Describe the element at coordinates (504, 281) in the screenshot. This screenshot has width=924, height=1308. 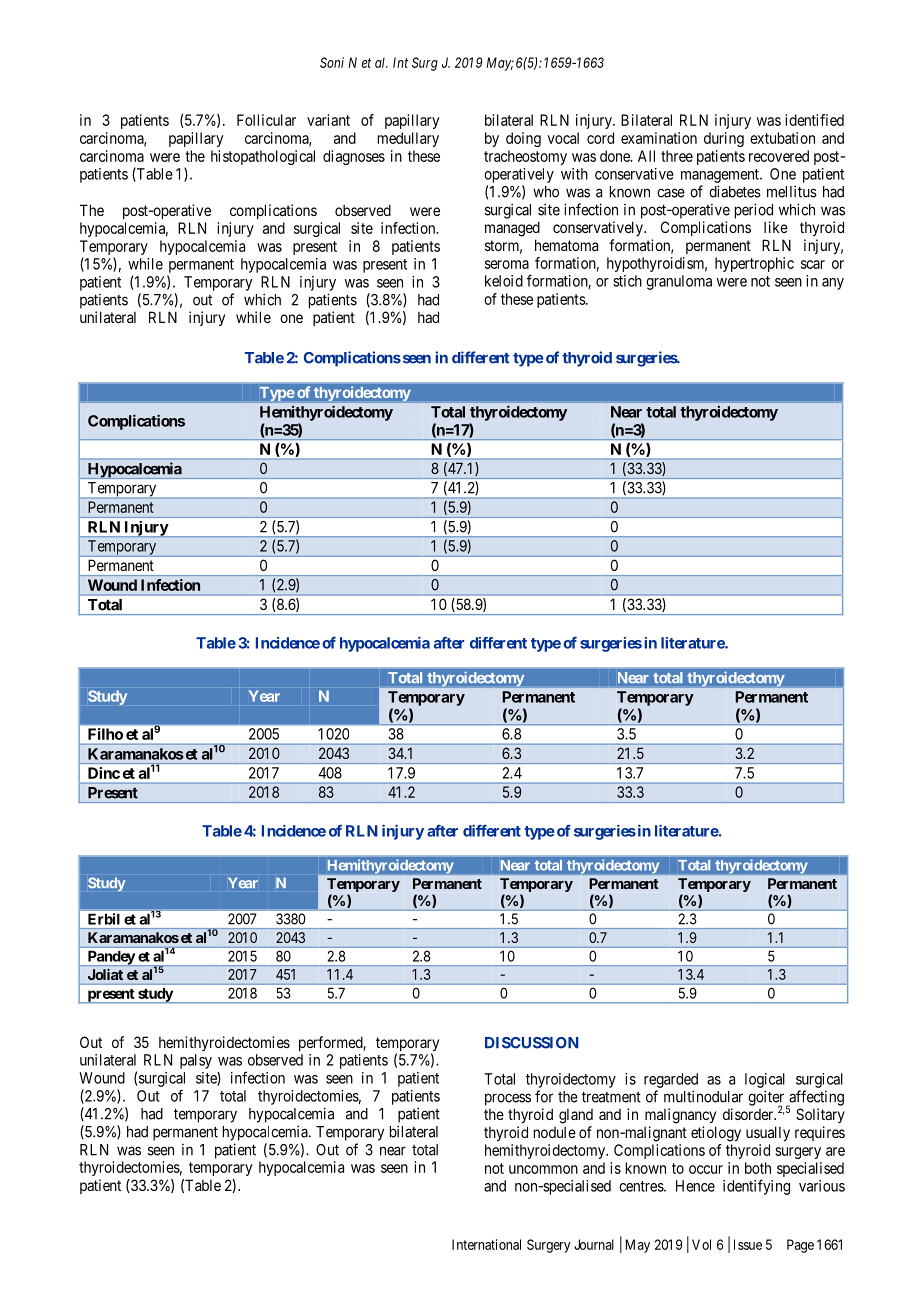
I see `keloid` at that location.
